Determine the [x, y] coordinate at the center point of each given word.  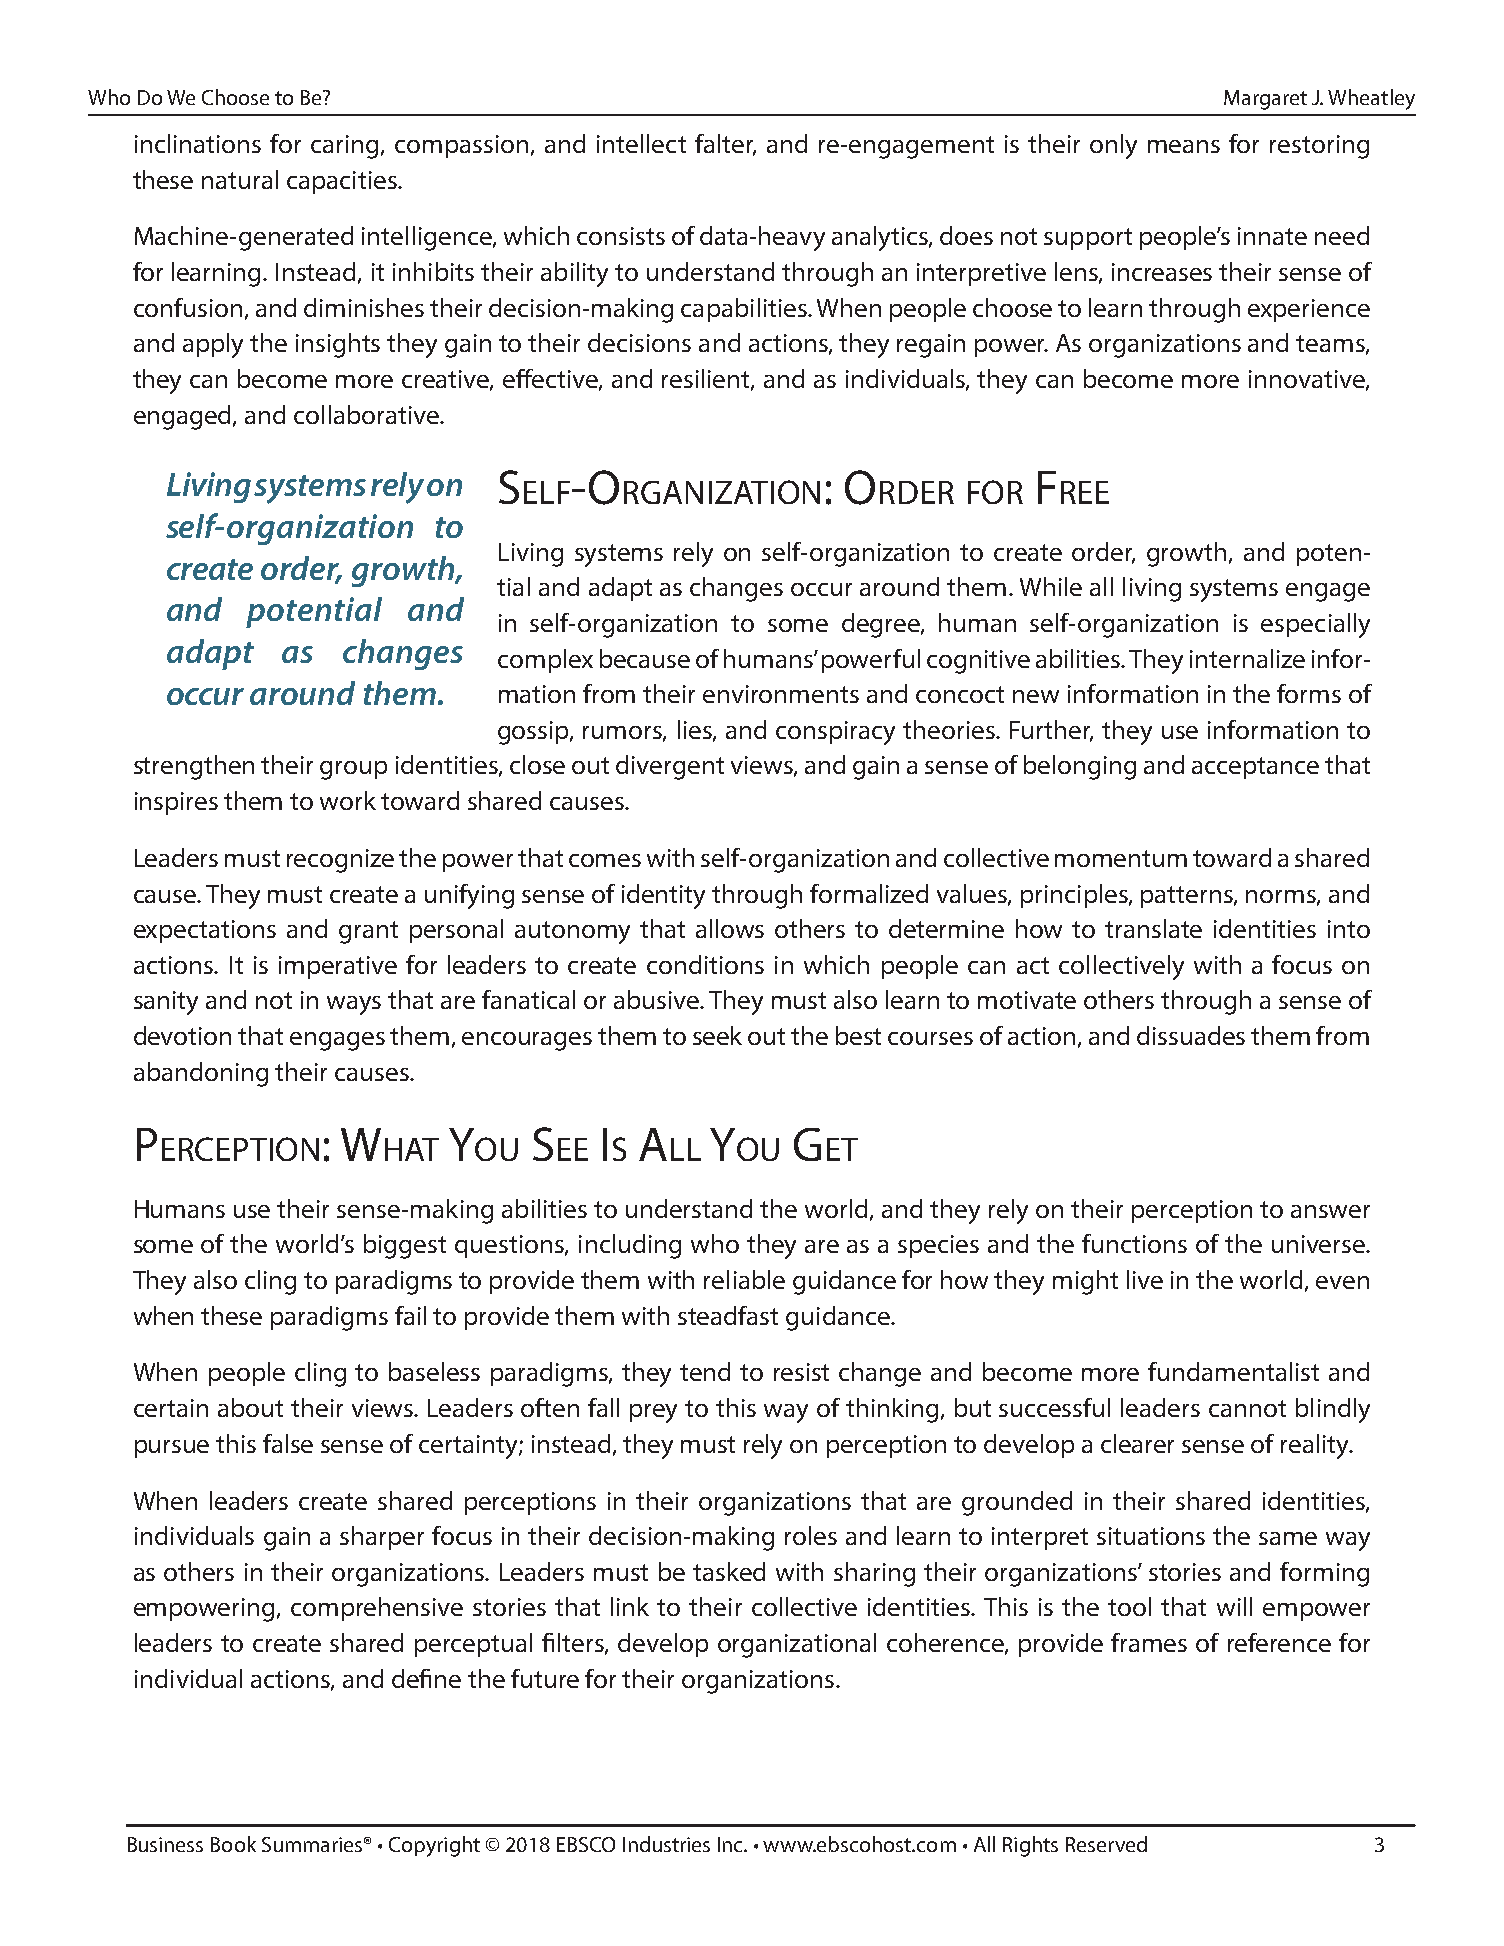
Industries [666, 1844]
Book [233, 1844]
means [1184, 146]
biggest [405, 1246]
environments [781, 694]
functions [1134, 1243]
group [353, 770]
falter [725, 145]
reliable [744, 1279]
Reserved [1106, 1844]
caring [346, 147]
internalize [1247, 658]
